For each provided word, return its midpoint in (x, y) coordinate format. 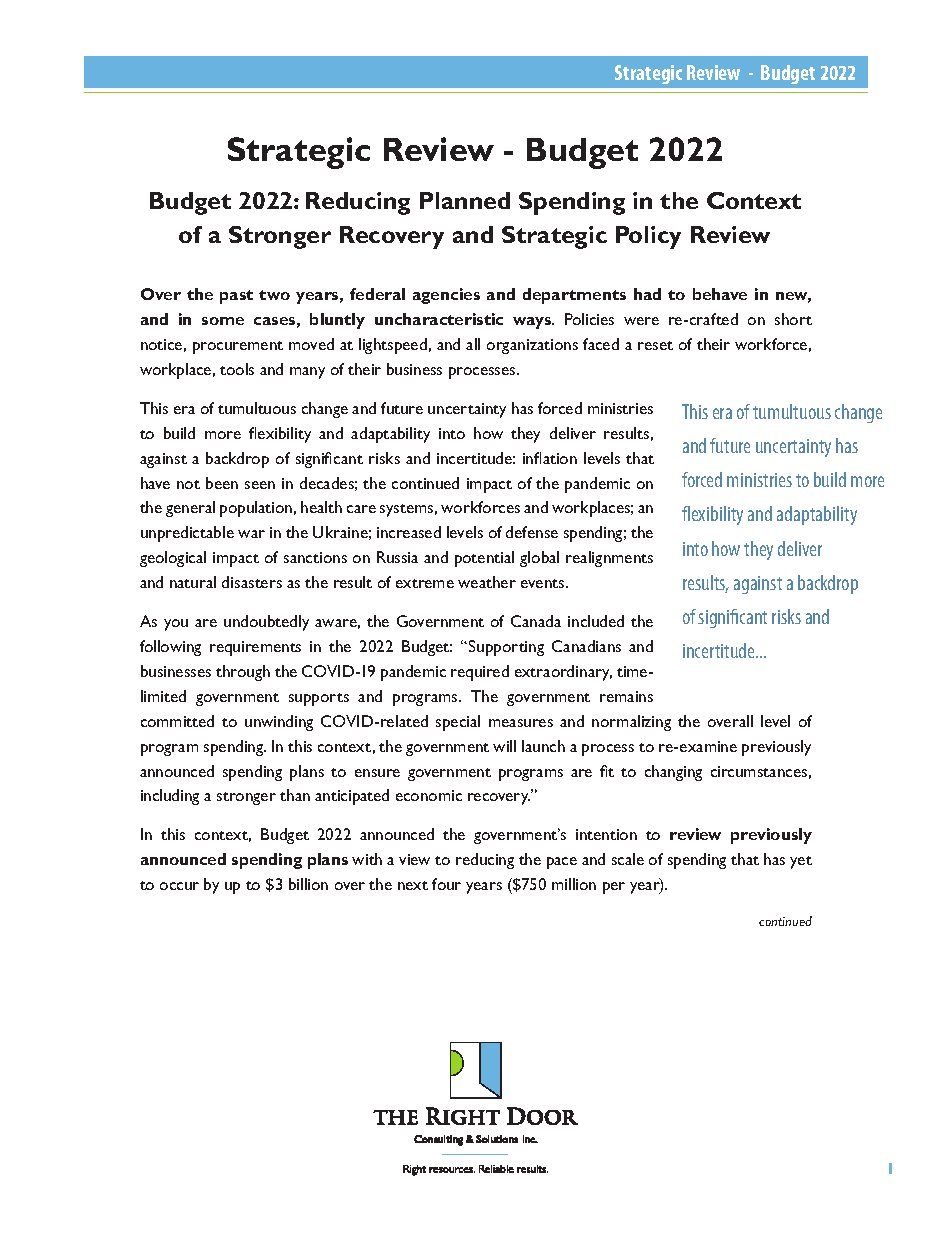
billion (308, 884)
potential (484, 559)
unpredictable (187, 534)
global (539, 559)
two (274, 295)
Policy (648, 237)
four (446, 884)
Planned (465, 200)
